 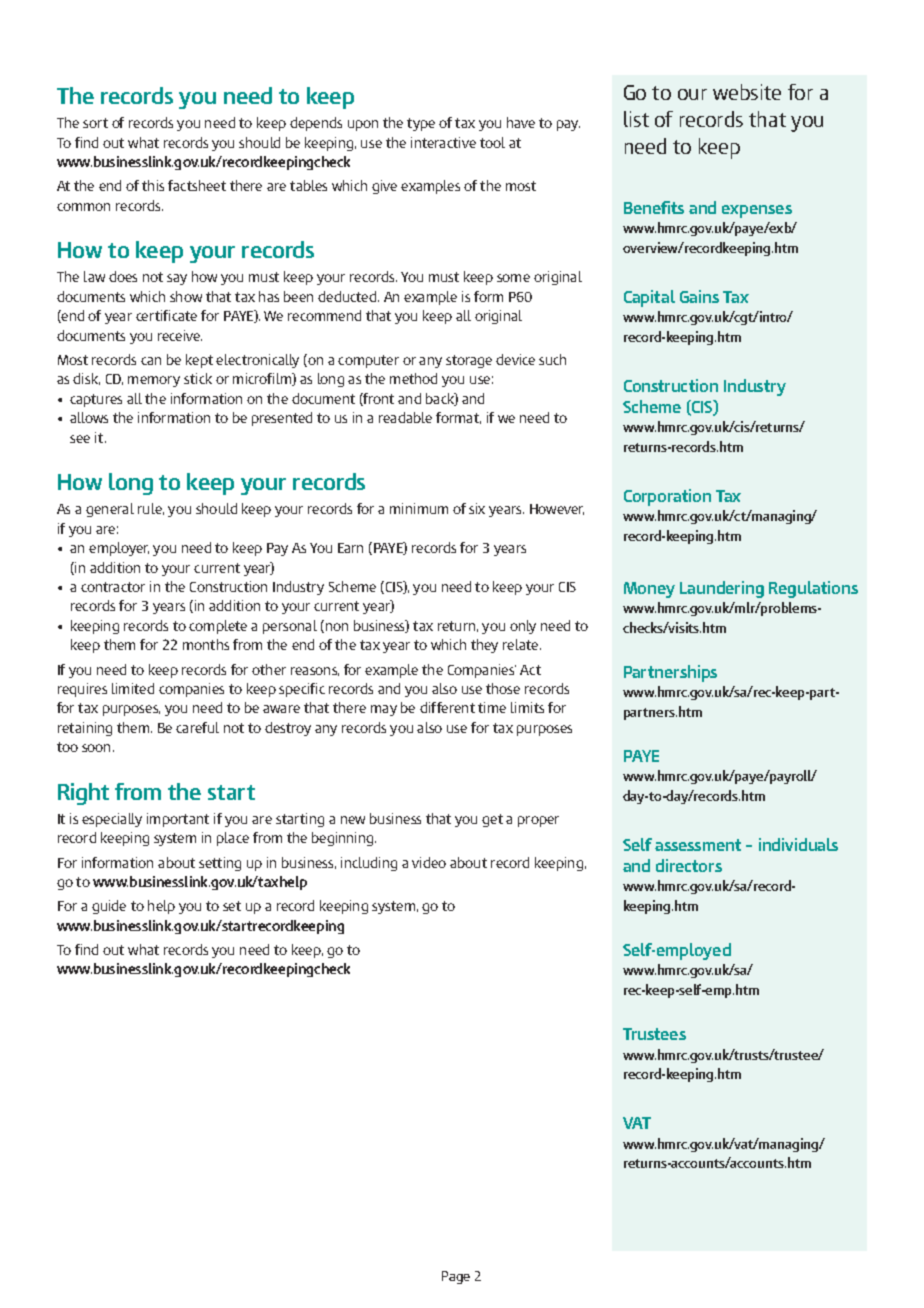 I want to click on Corporation, so click(x=667, y=497).
